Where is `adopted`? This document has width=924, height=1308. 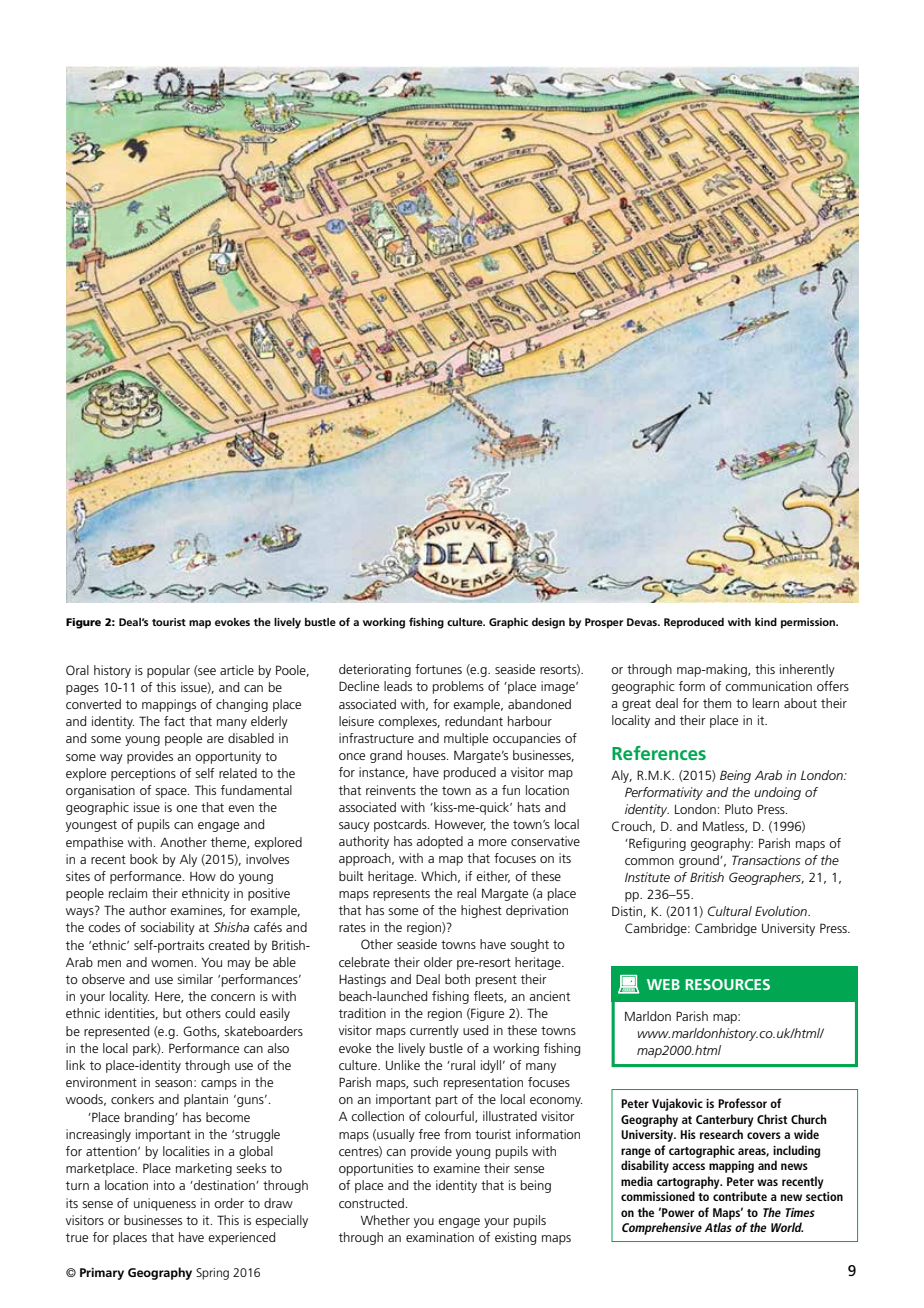 adopted is located at coordinates (439, 842).
